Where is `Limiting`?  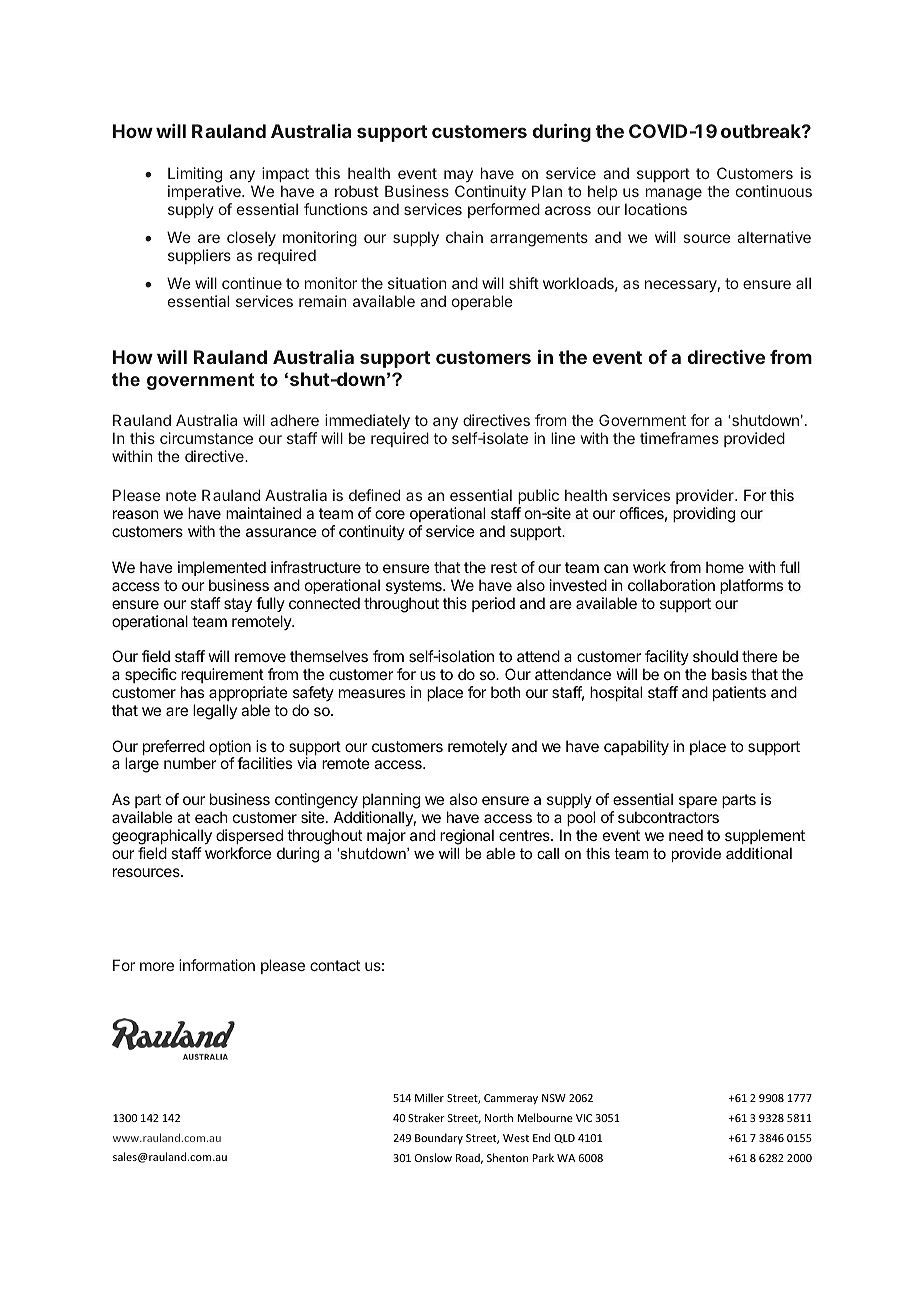 Limiting is located at coordinates (195, 176).
